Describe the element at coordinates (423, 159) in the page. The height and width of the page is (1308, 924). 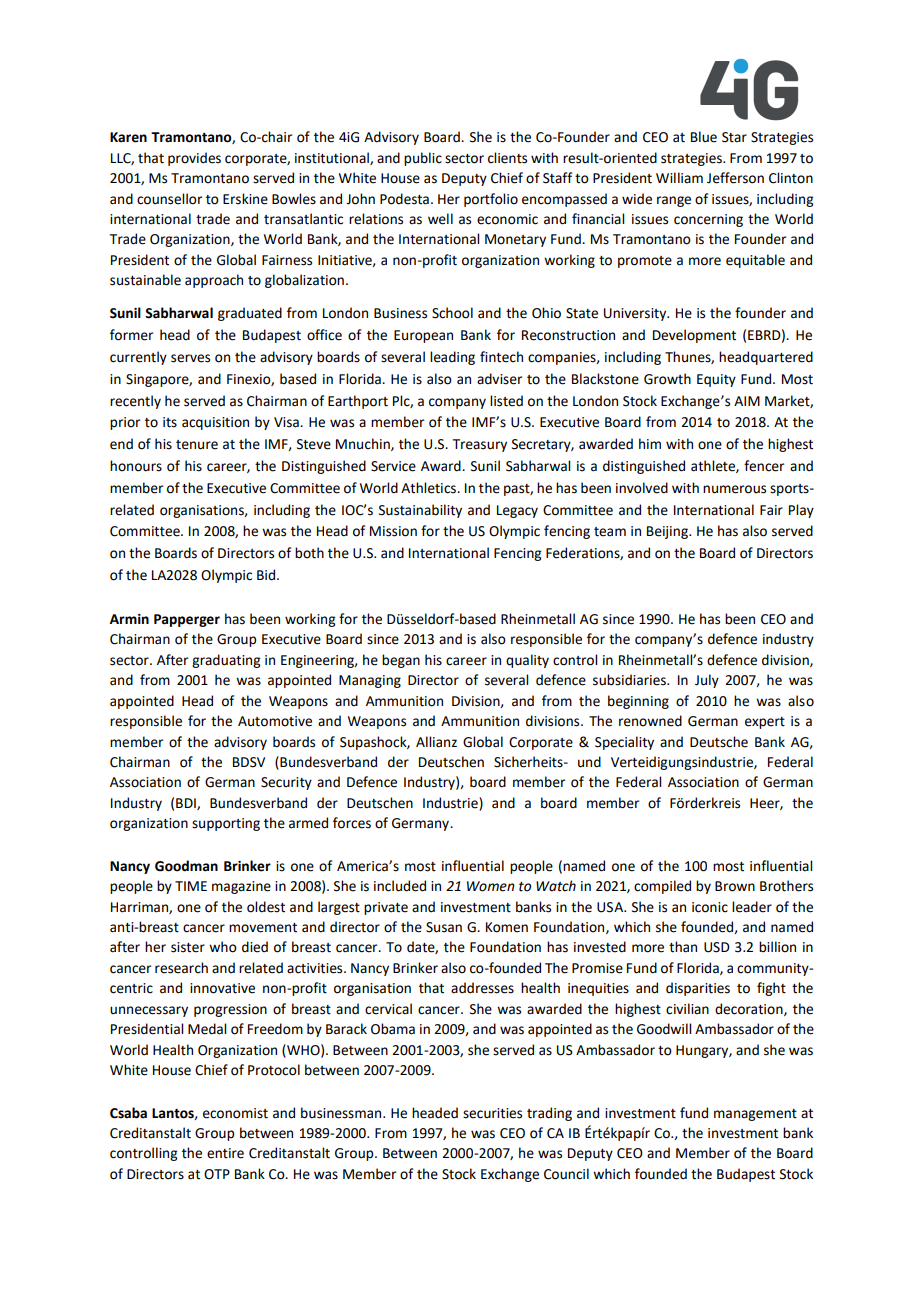
I see `public` at that location.
